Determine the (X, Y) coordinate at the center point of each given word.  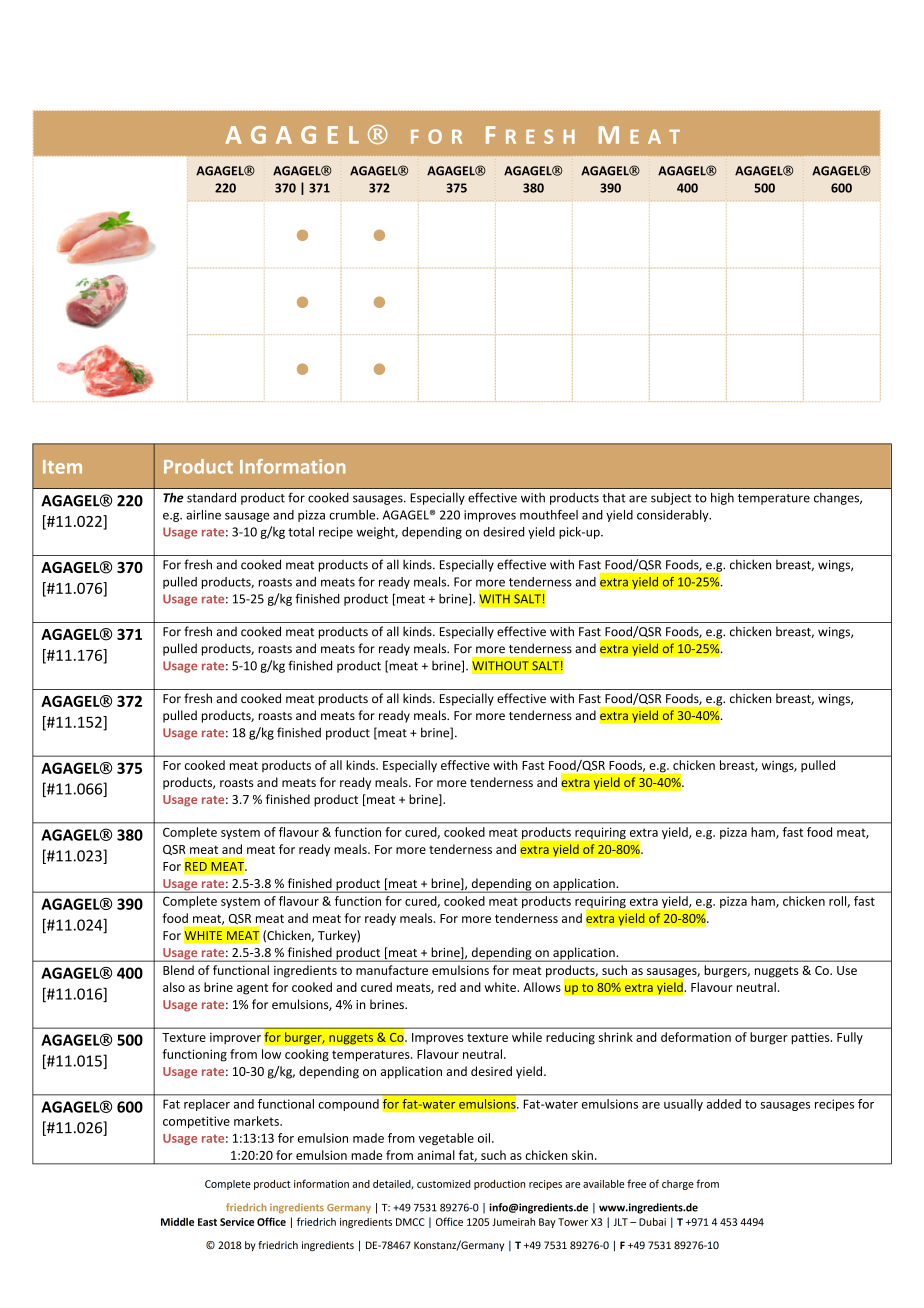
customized (444, 1184)
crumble (353, 515)
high (722, 498)
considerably (674, 516)
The (173, 497)
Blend (178, 970)
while (527, 1037)
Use (847, 970)
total (301, 532)
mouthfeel (549, 515)
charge (678, 1185)
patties (811, 1038)
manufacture (392, 970)
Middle (177, 1222)
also (174, 987)
